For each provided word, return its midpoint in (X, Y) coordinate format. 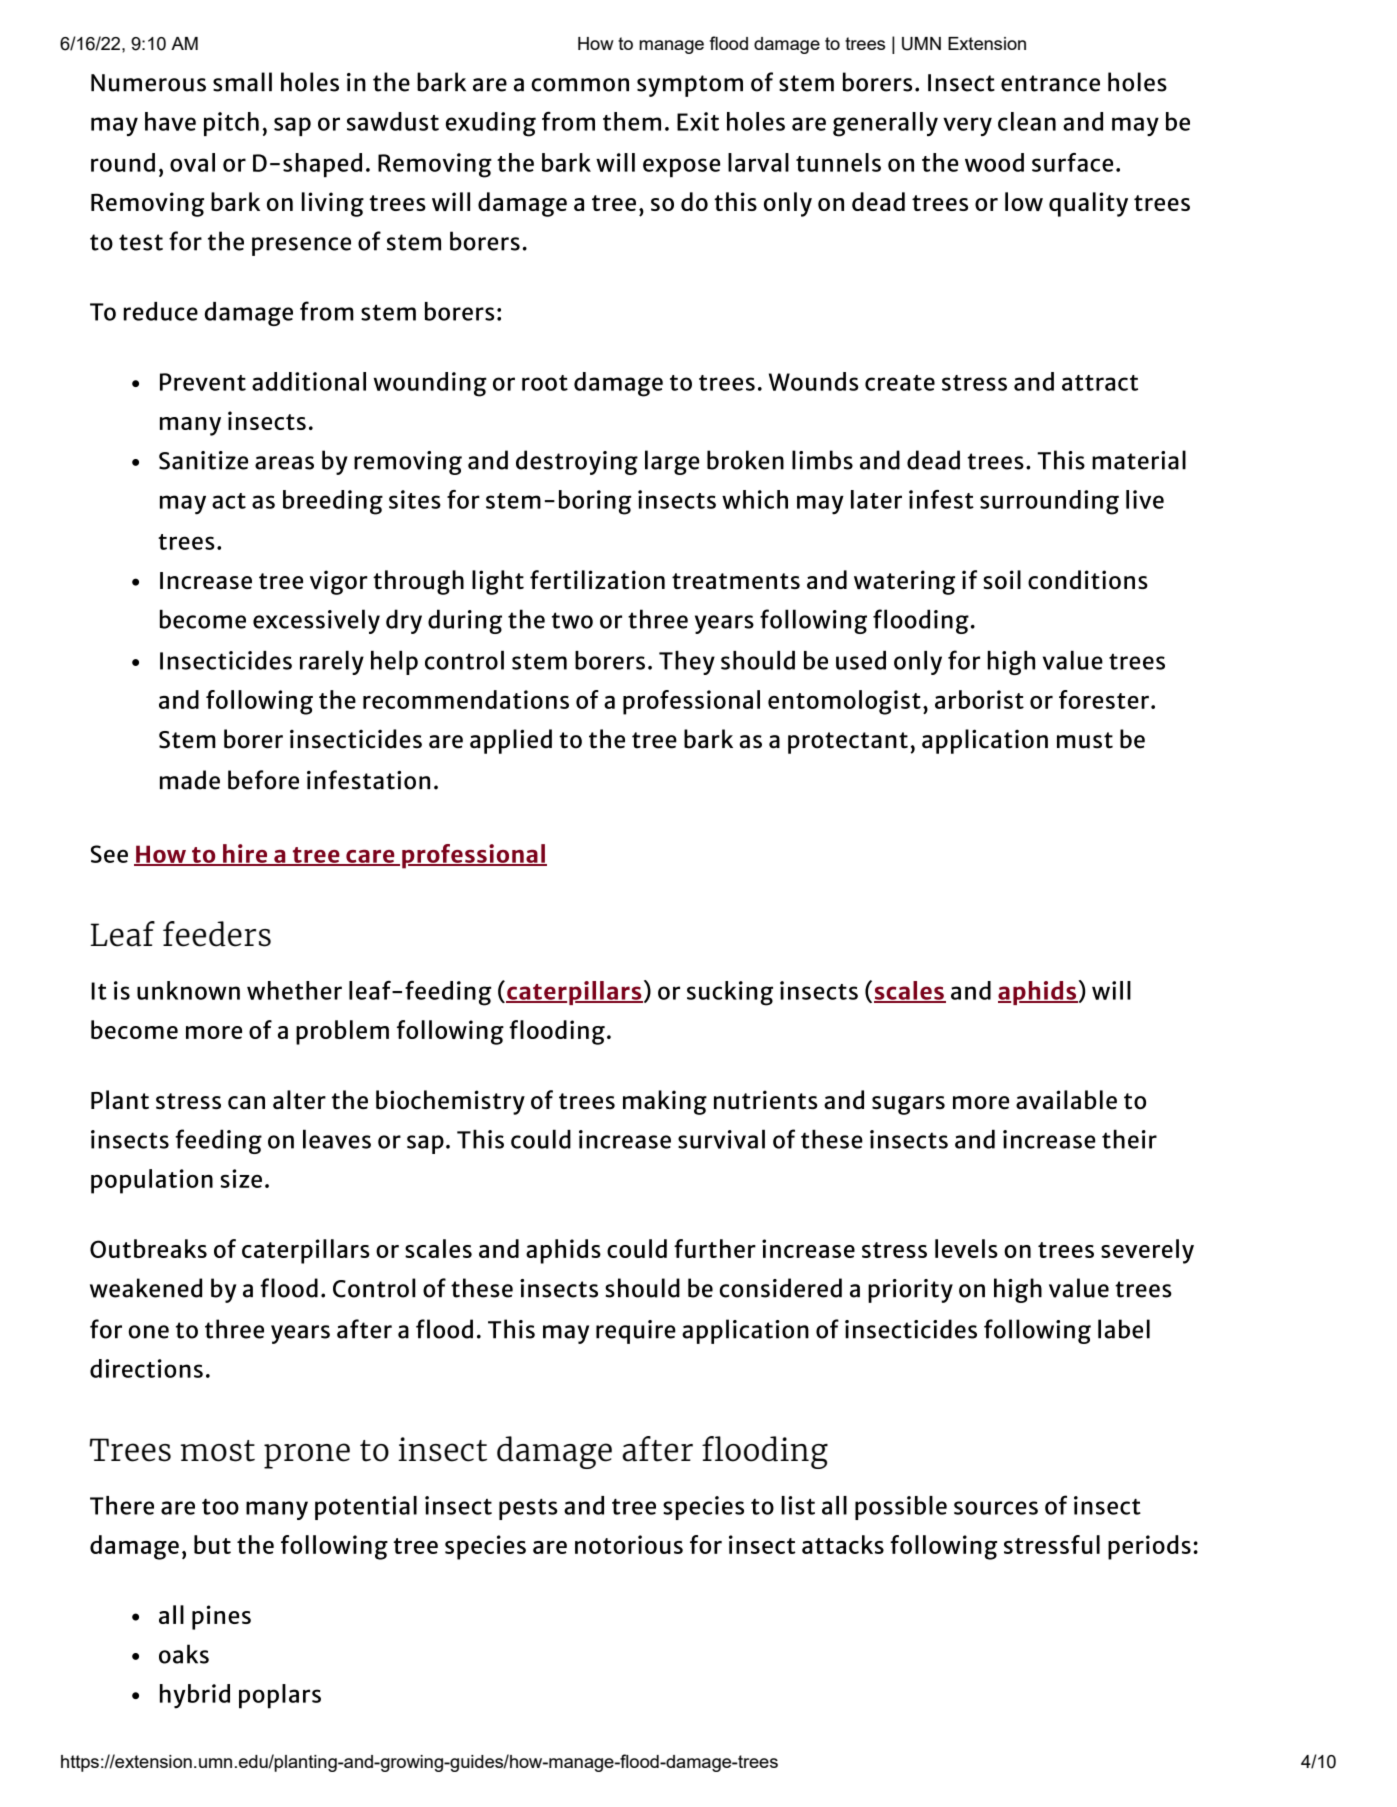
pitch (231, 124)
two (572, 620)
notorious (629, 1544)
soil (1002, 579)
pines (221, 1617)
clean (1027, 121)
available (1066, 1100)
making (665, 1102)
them (632, 121)
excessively (316, 621)
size (241, 1178)
